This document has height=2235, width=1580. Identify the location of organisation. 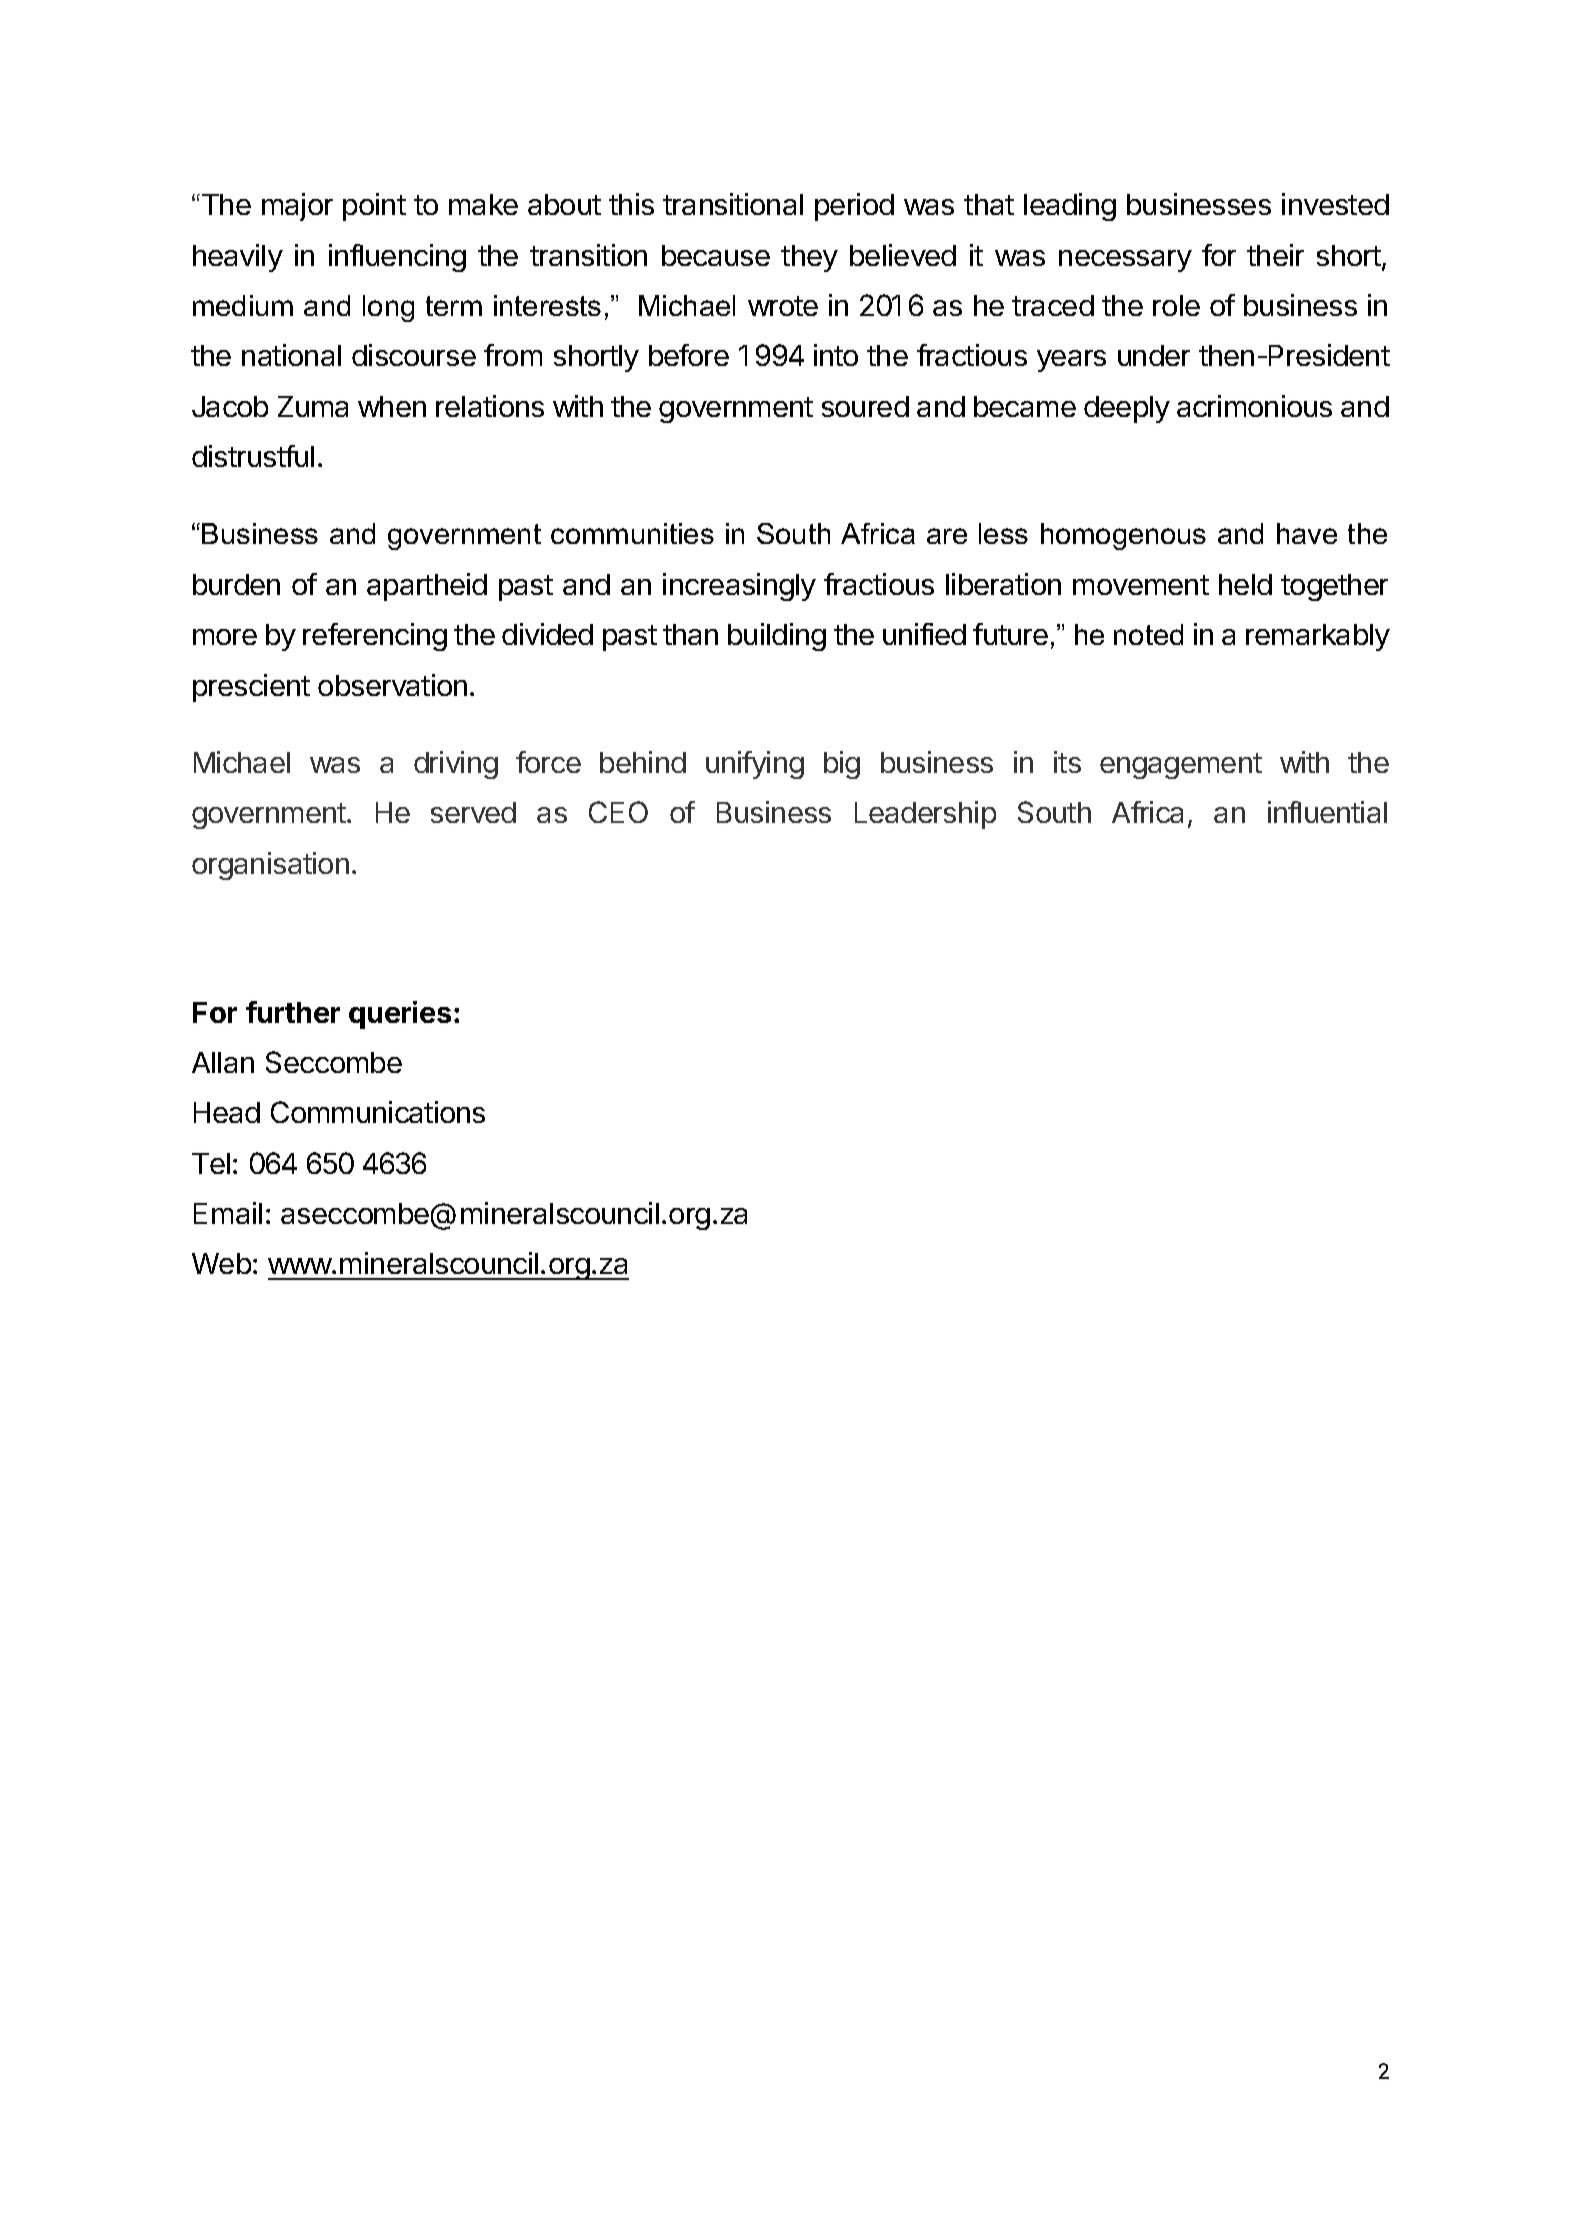
(270, 866).
